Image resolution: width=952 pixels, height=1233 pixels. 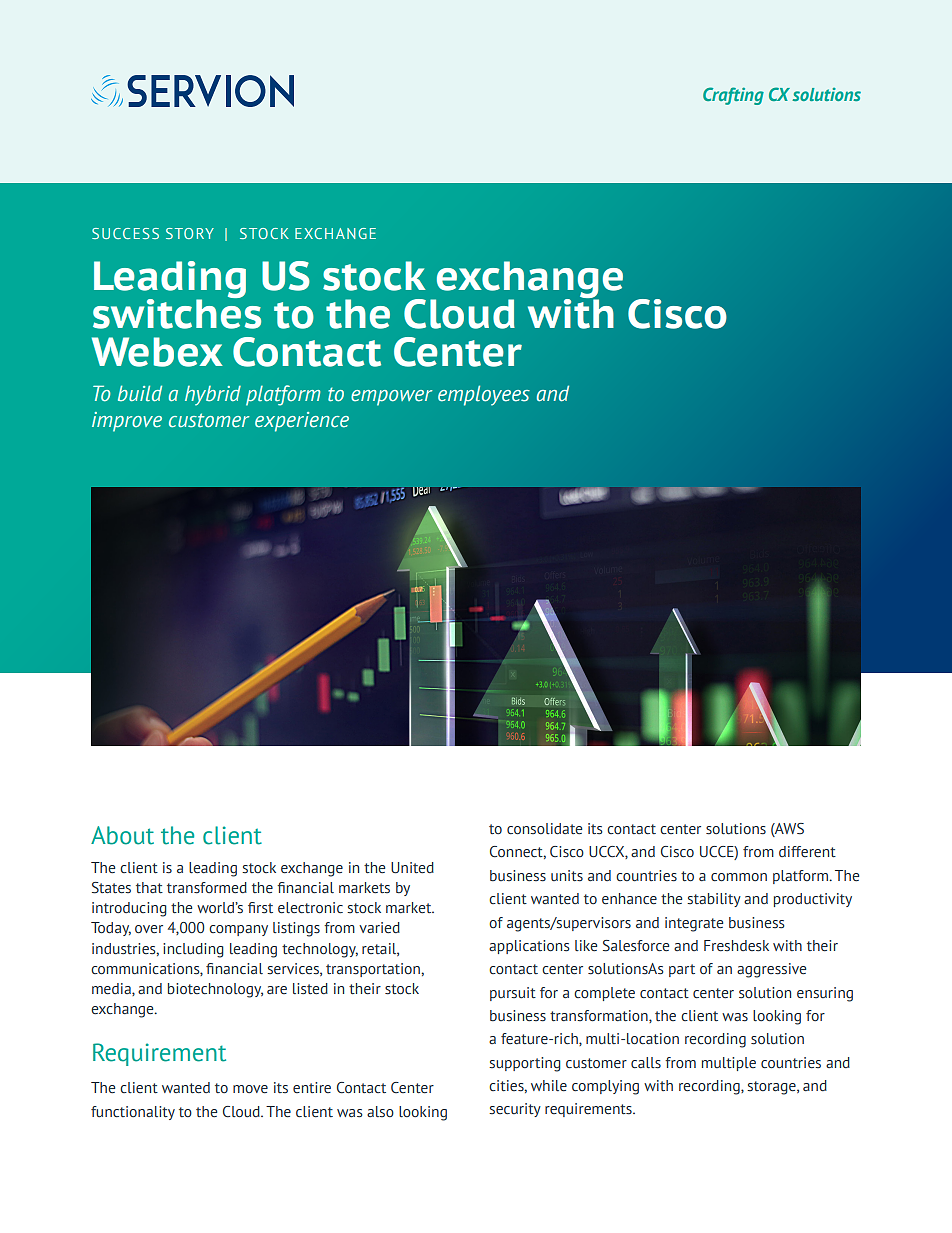 I want to click on security, so click(x=515, y=1110).
